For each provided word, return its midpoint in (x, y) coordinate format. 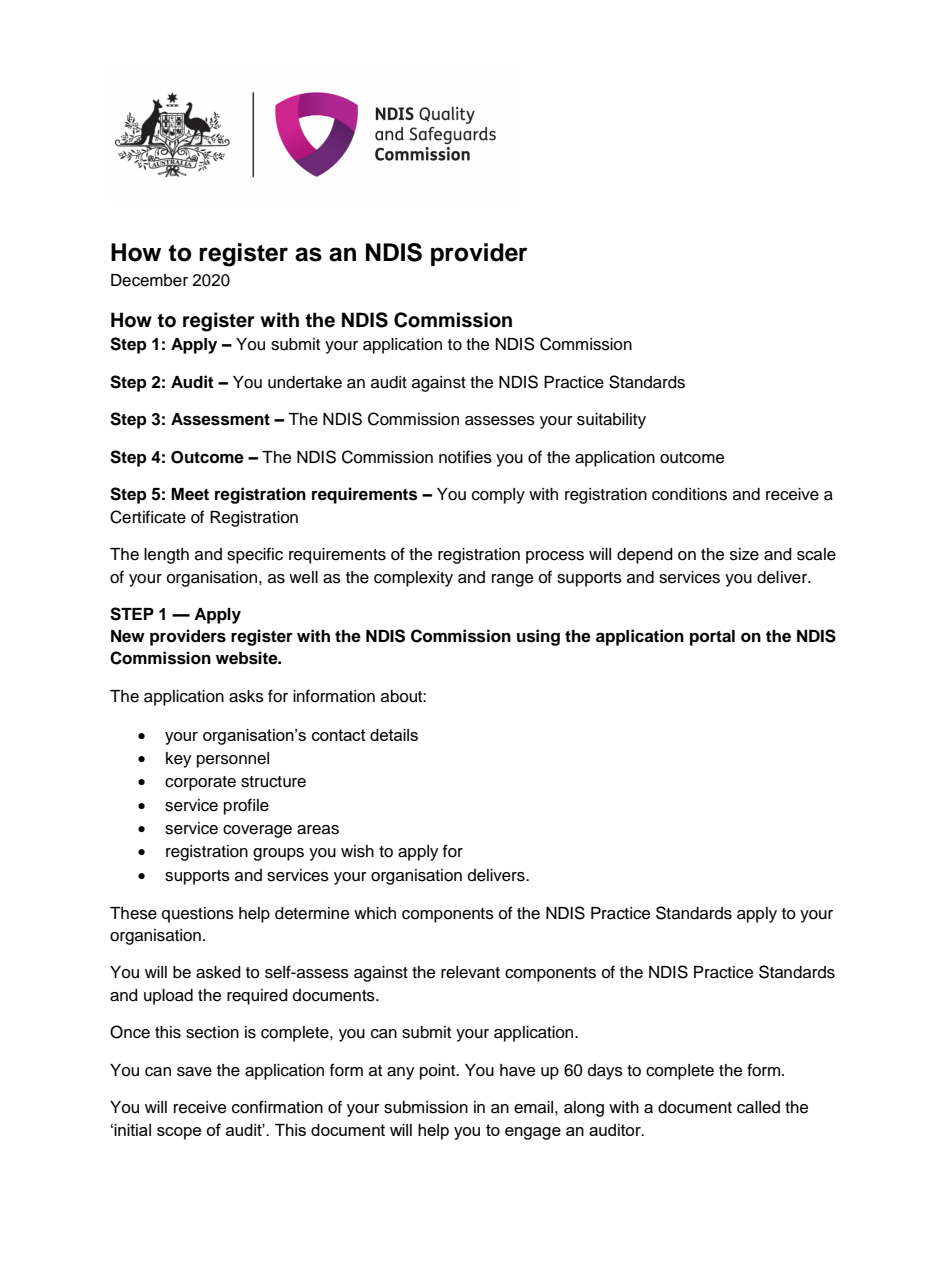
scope (179, 1133)
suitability (611, 421)
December (149, 280)
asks (246, 696)
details (394, 735)
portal (712, 638)
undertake (305, 382)
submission (426, 1107)
